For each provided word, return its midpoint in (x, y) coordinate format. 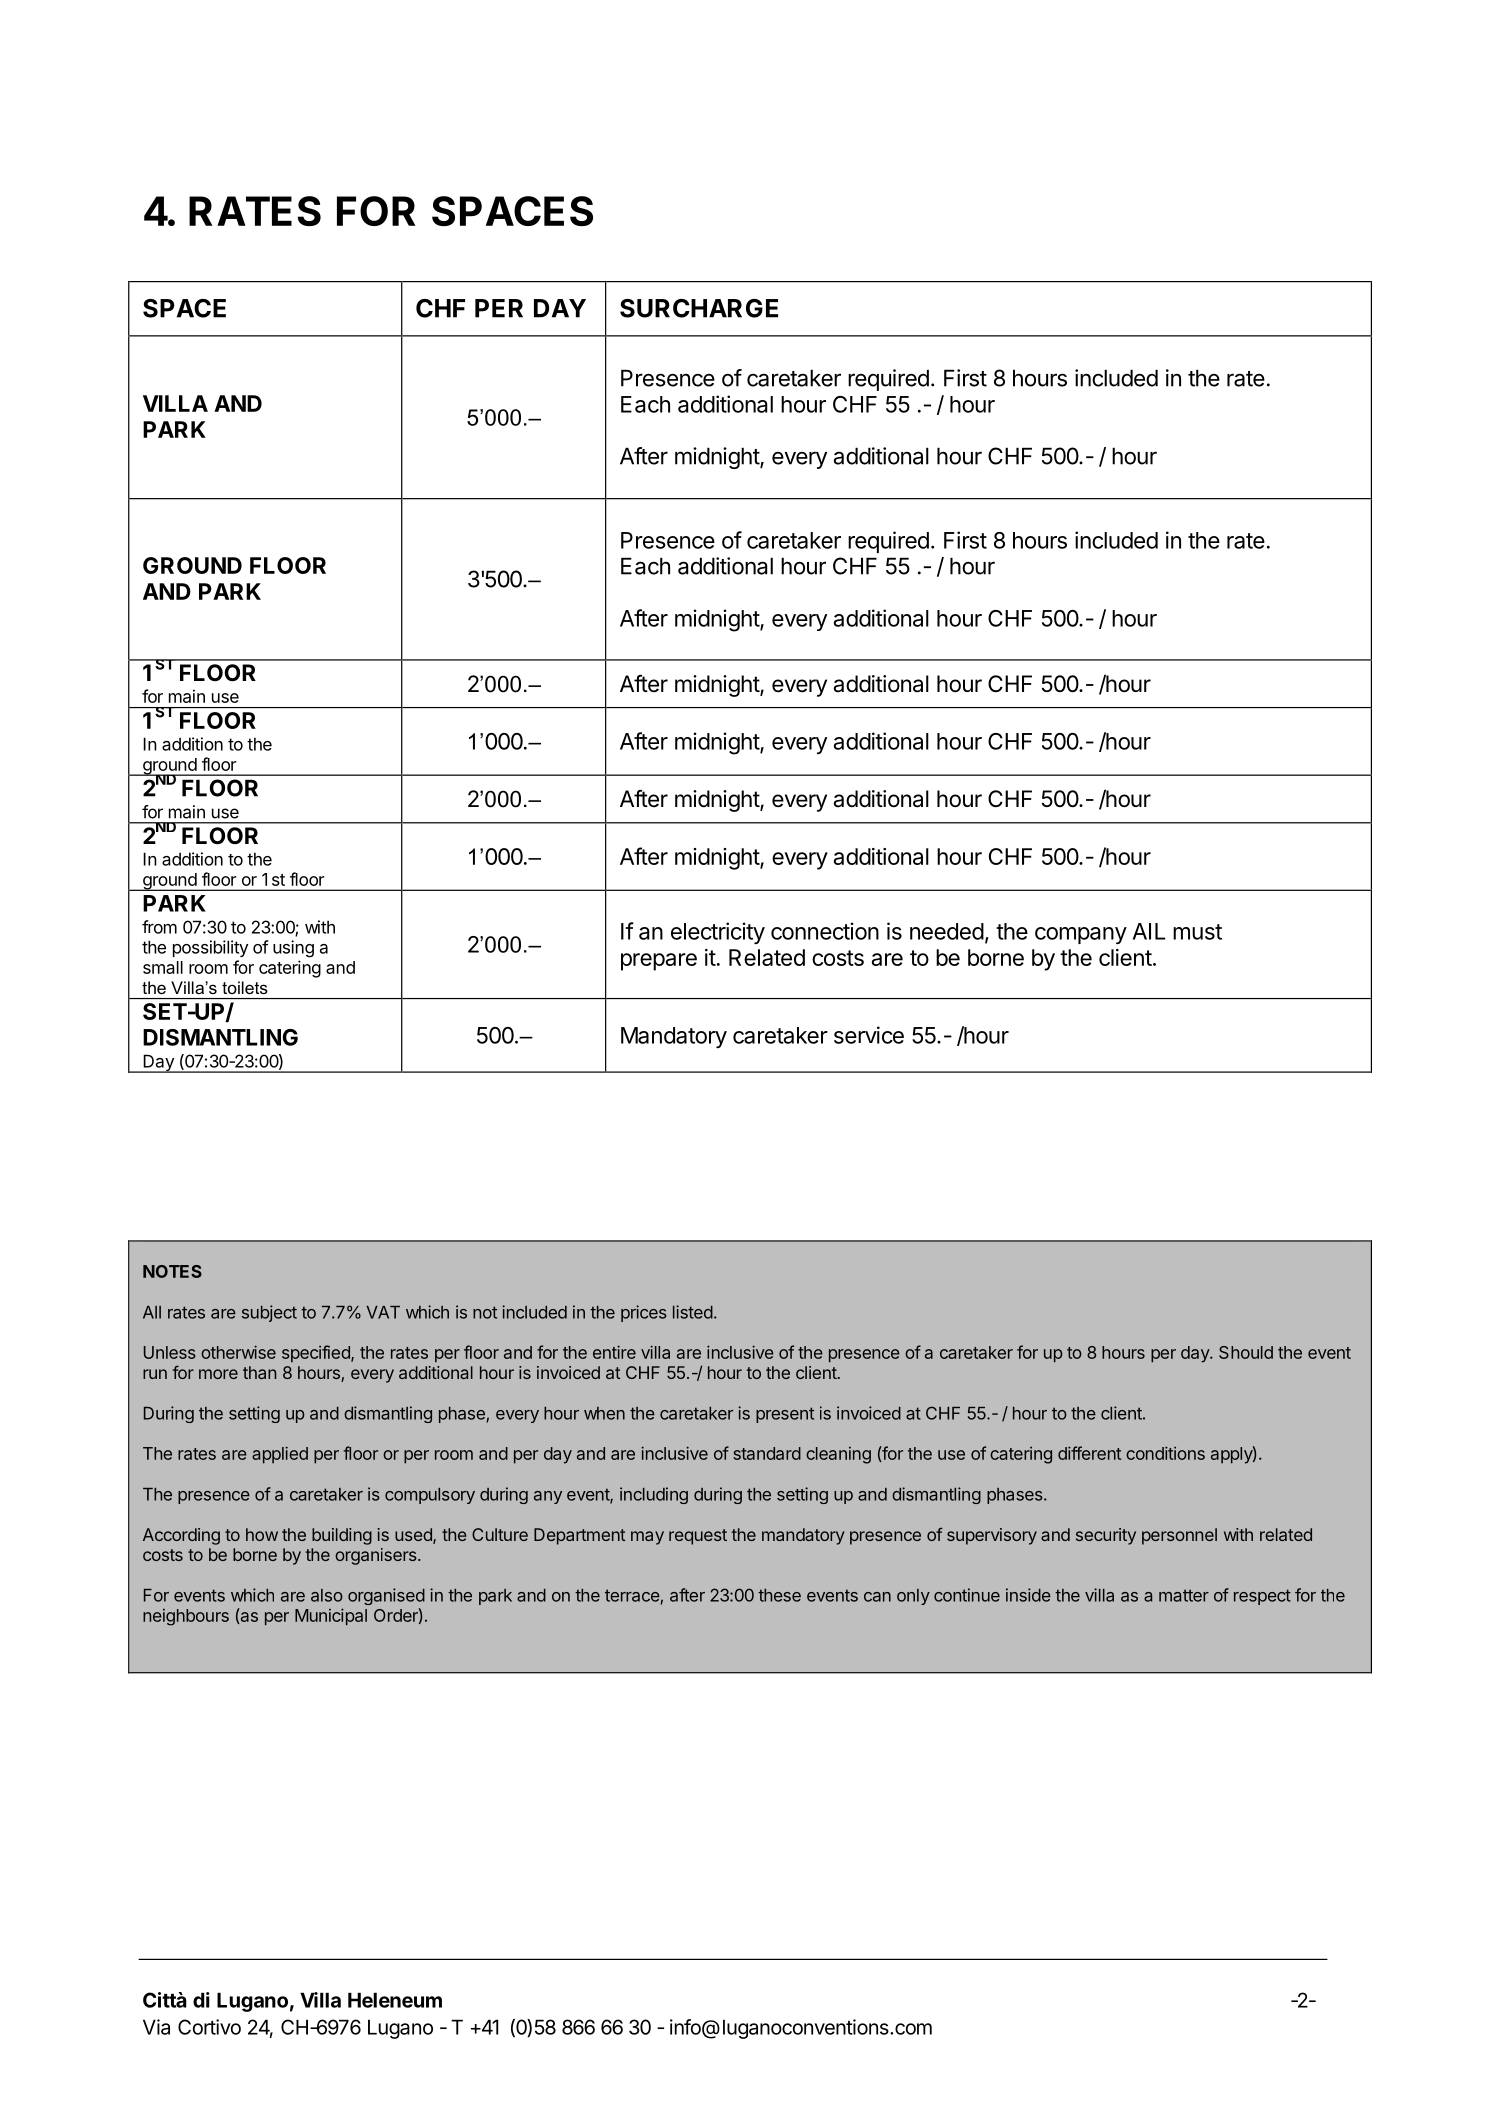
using (293, 949)
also (327, 1595)
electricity (718, 933)
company (1081, 935)
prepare (659, 962)
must (1197, 932)
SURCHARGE (699, 308)
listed (693, 1312)
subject (269, 1313)
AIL (1149, 931)
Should (1246, 1352)
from (159, 927)
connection (825, 931)
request (698, 1537)
